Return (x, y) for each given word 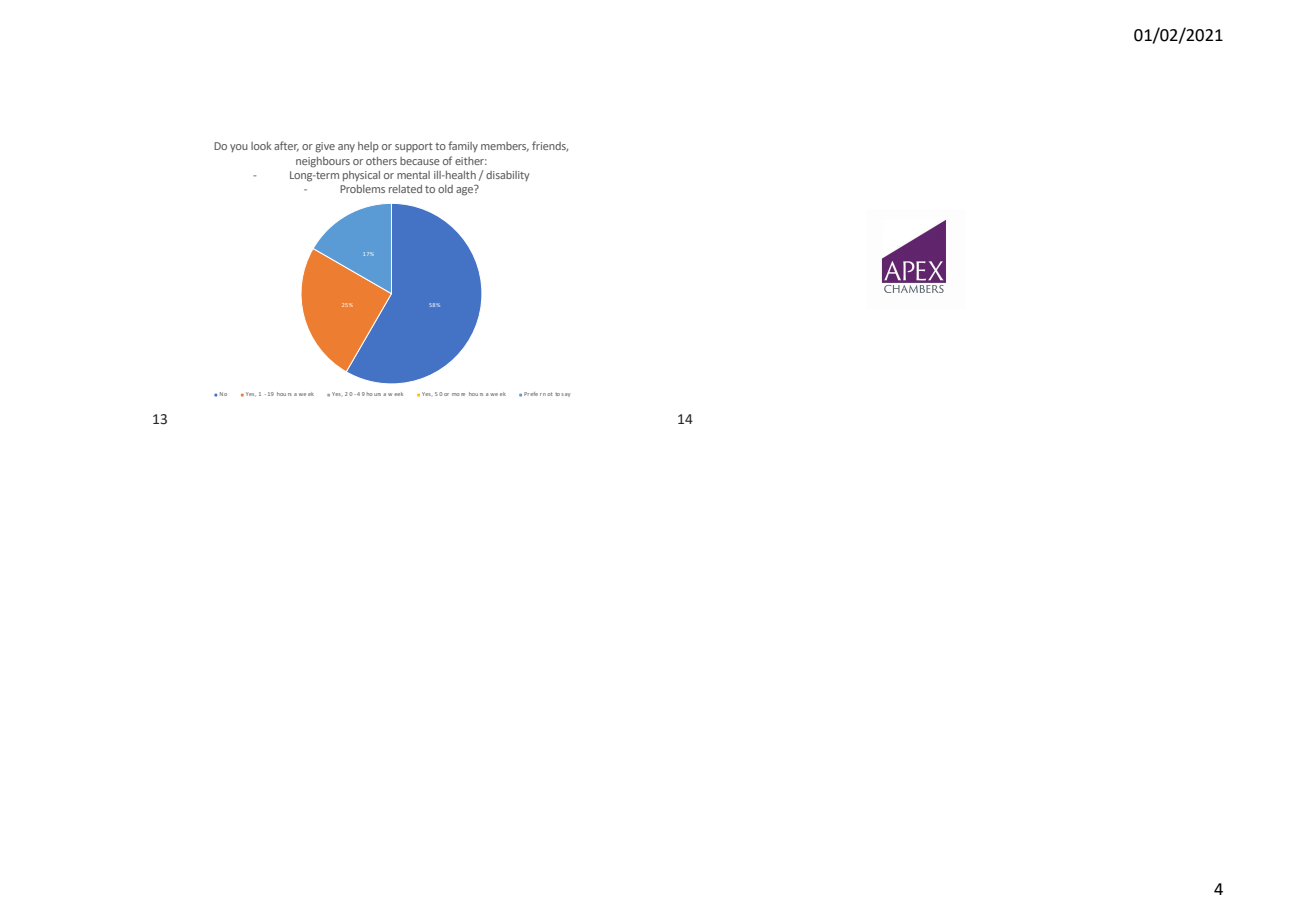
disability (508, 176)
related (405, 189)
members (505, 147)
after (286, 146)
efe (534, 394)
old (445, 189)
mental (413, 175)
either (471, 161)
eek (398, 394)
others (381, 161)
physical (361, 176)
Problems (362, 189)
